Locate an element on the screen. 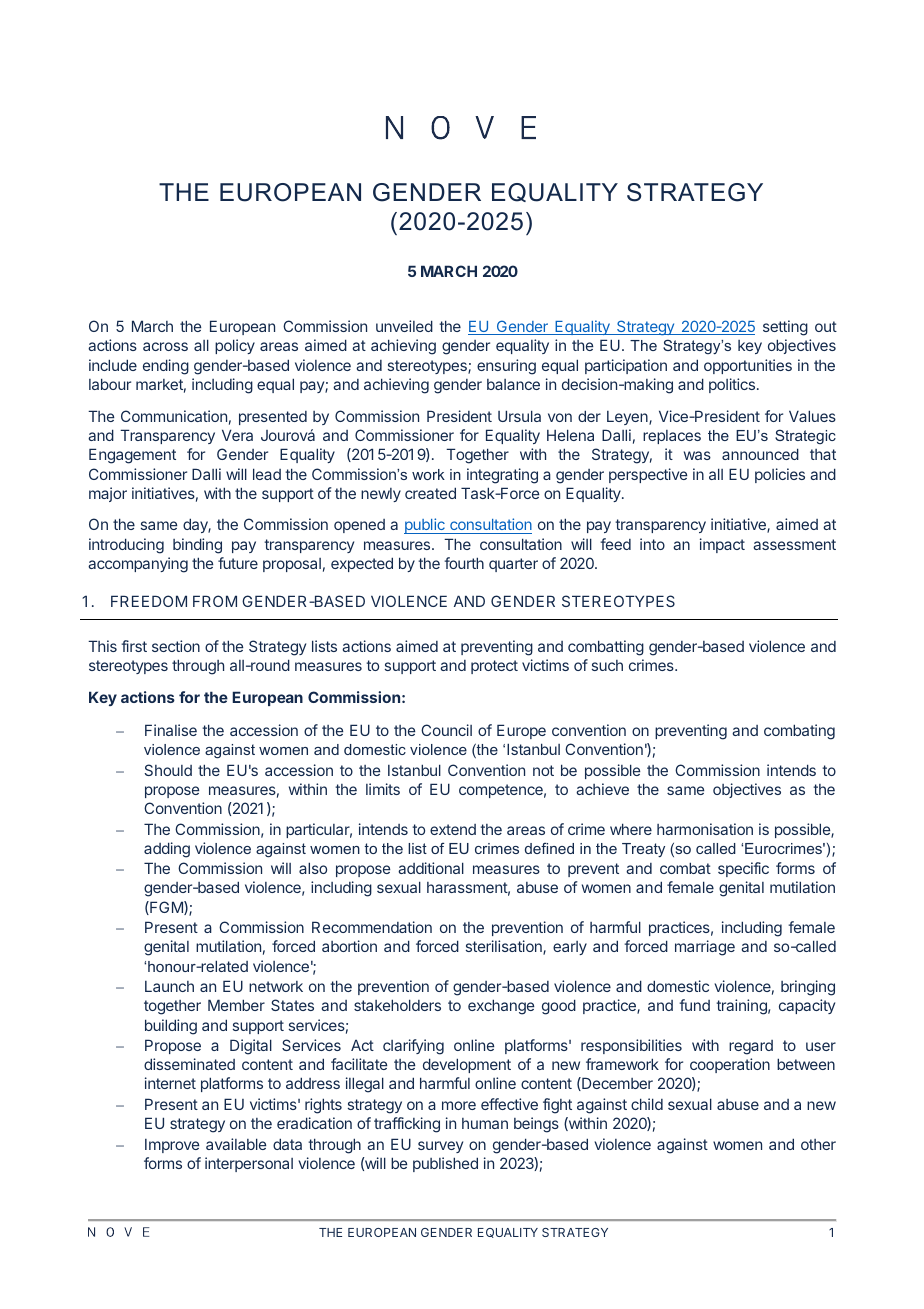 The height and width of the screenshot is (1309, 924). FROM is located at coordinates (215, 601).
